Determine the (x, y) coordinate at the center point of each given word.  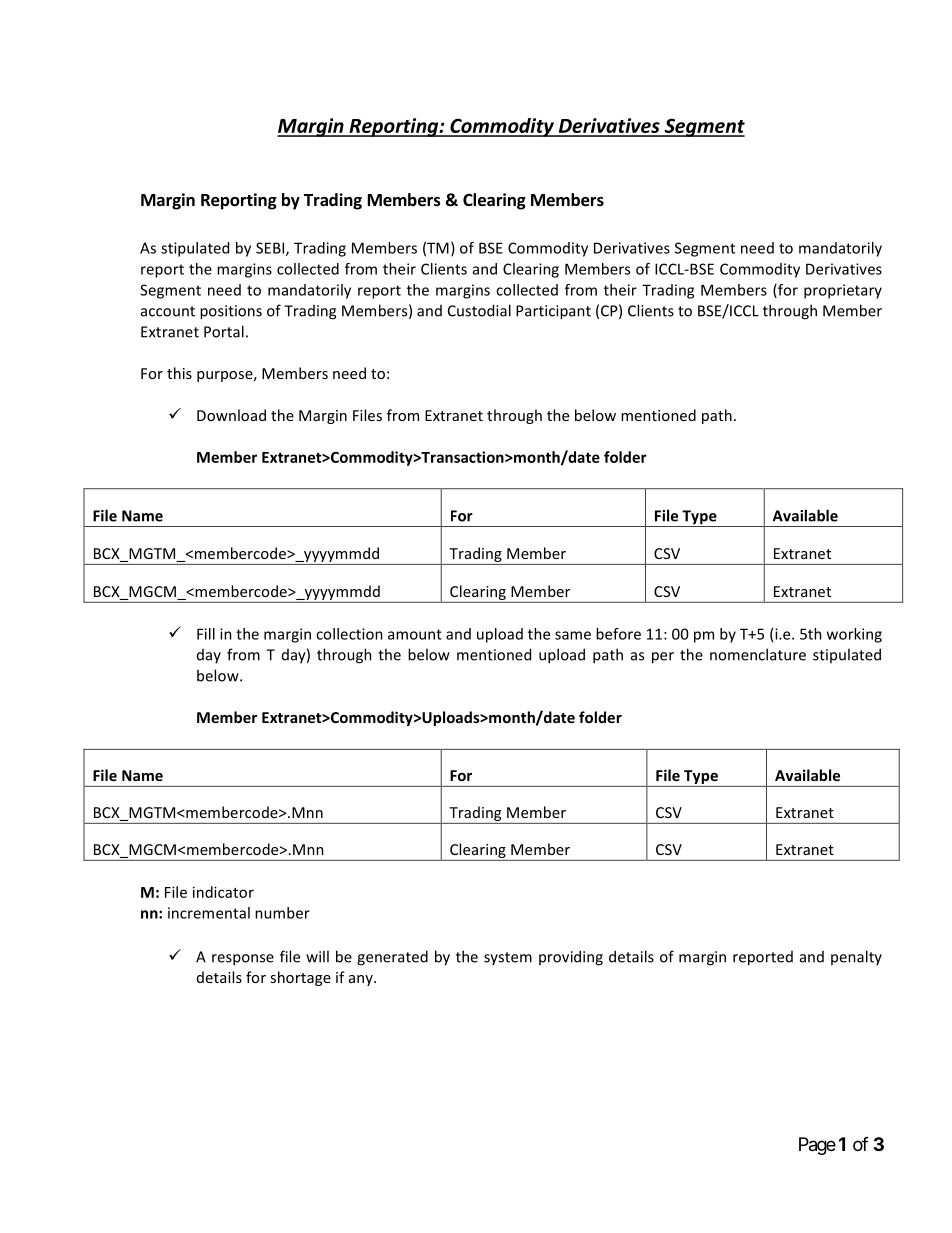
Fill (206, 634)
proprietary (843, 291)
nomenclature (758, 654)
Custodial (479, 310)
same (573, 635)
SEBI (271, 249)
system (508, 958)
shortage (300, 978)
